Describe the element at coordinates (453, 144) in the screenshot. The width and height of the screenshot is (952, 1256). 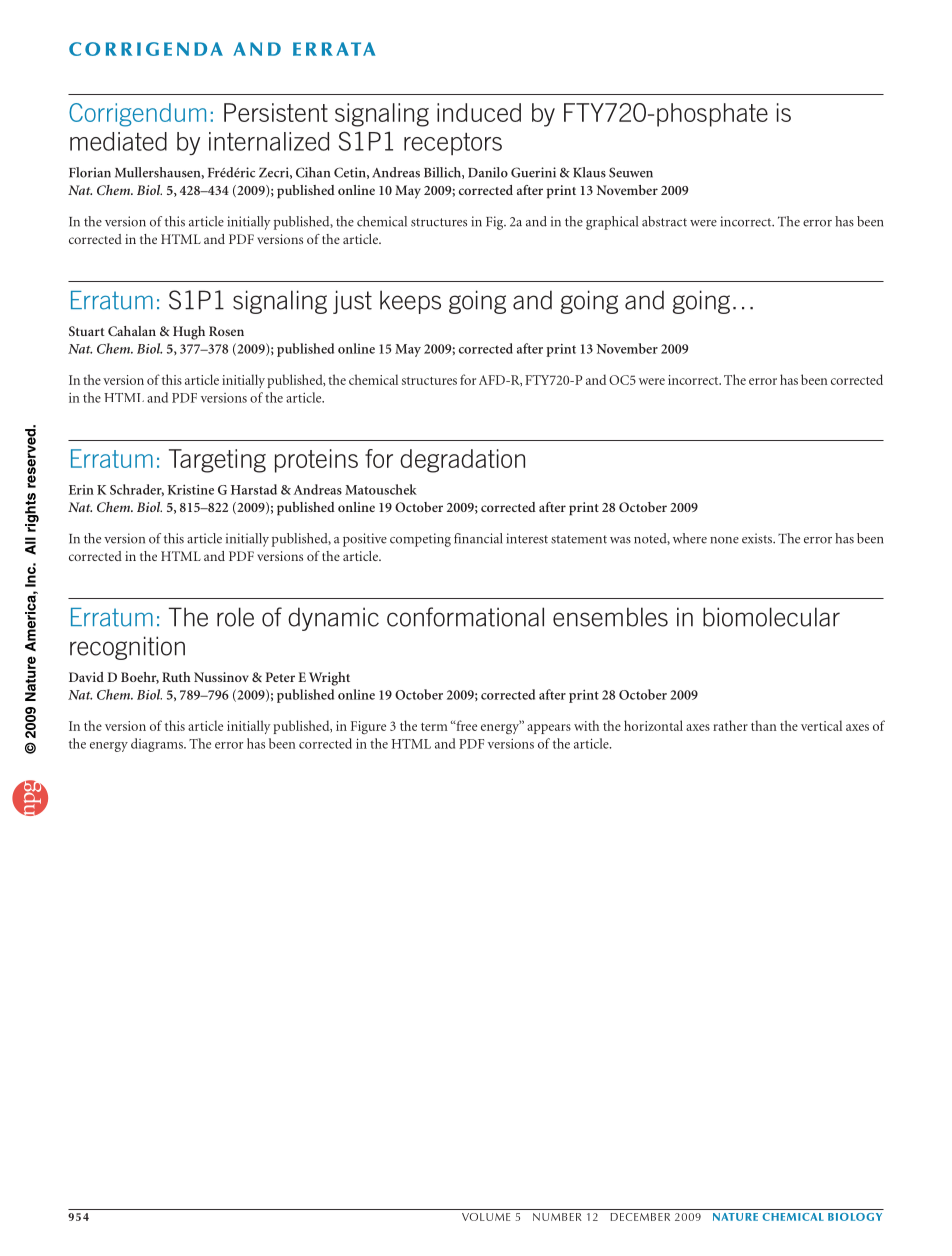
I see `receptors` at that location.
